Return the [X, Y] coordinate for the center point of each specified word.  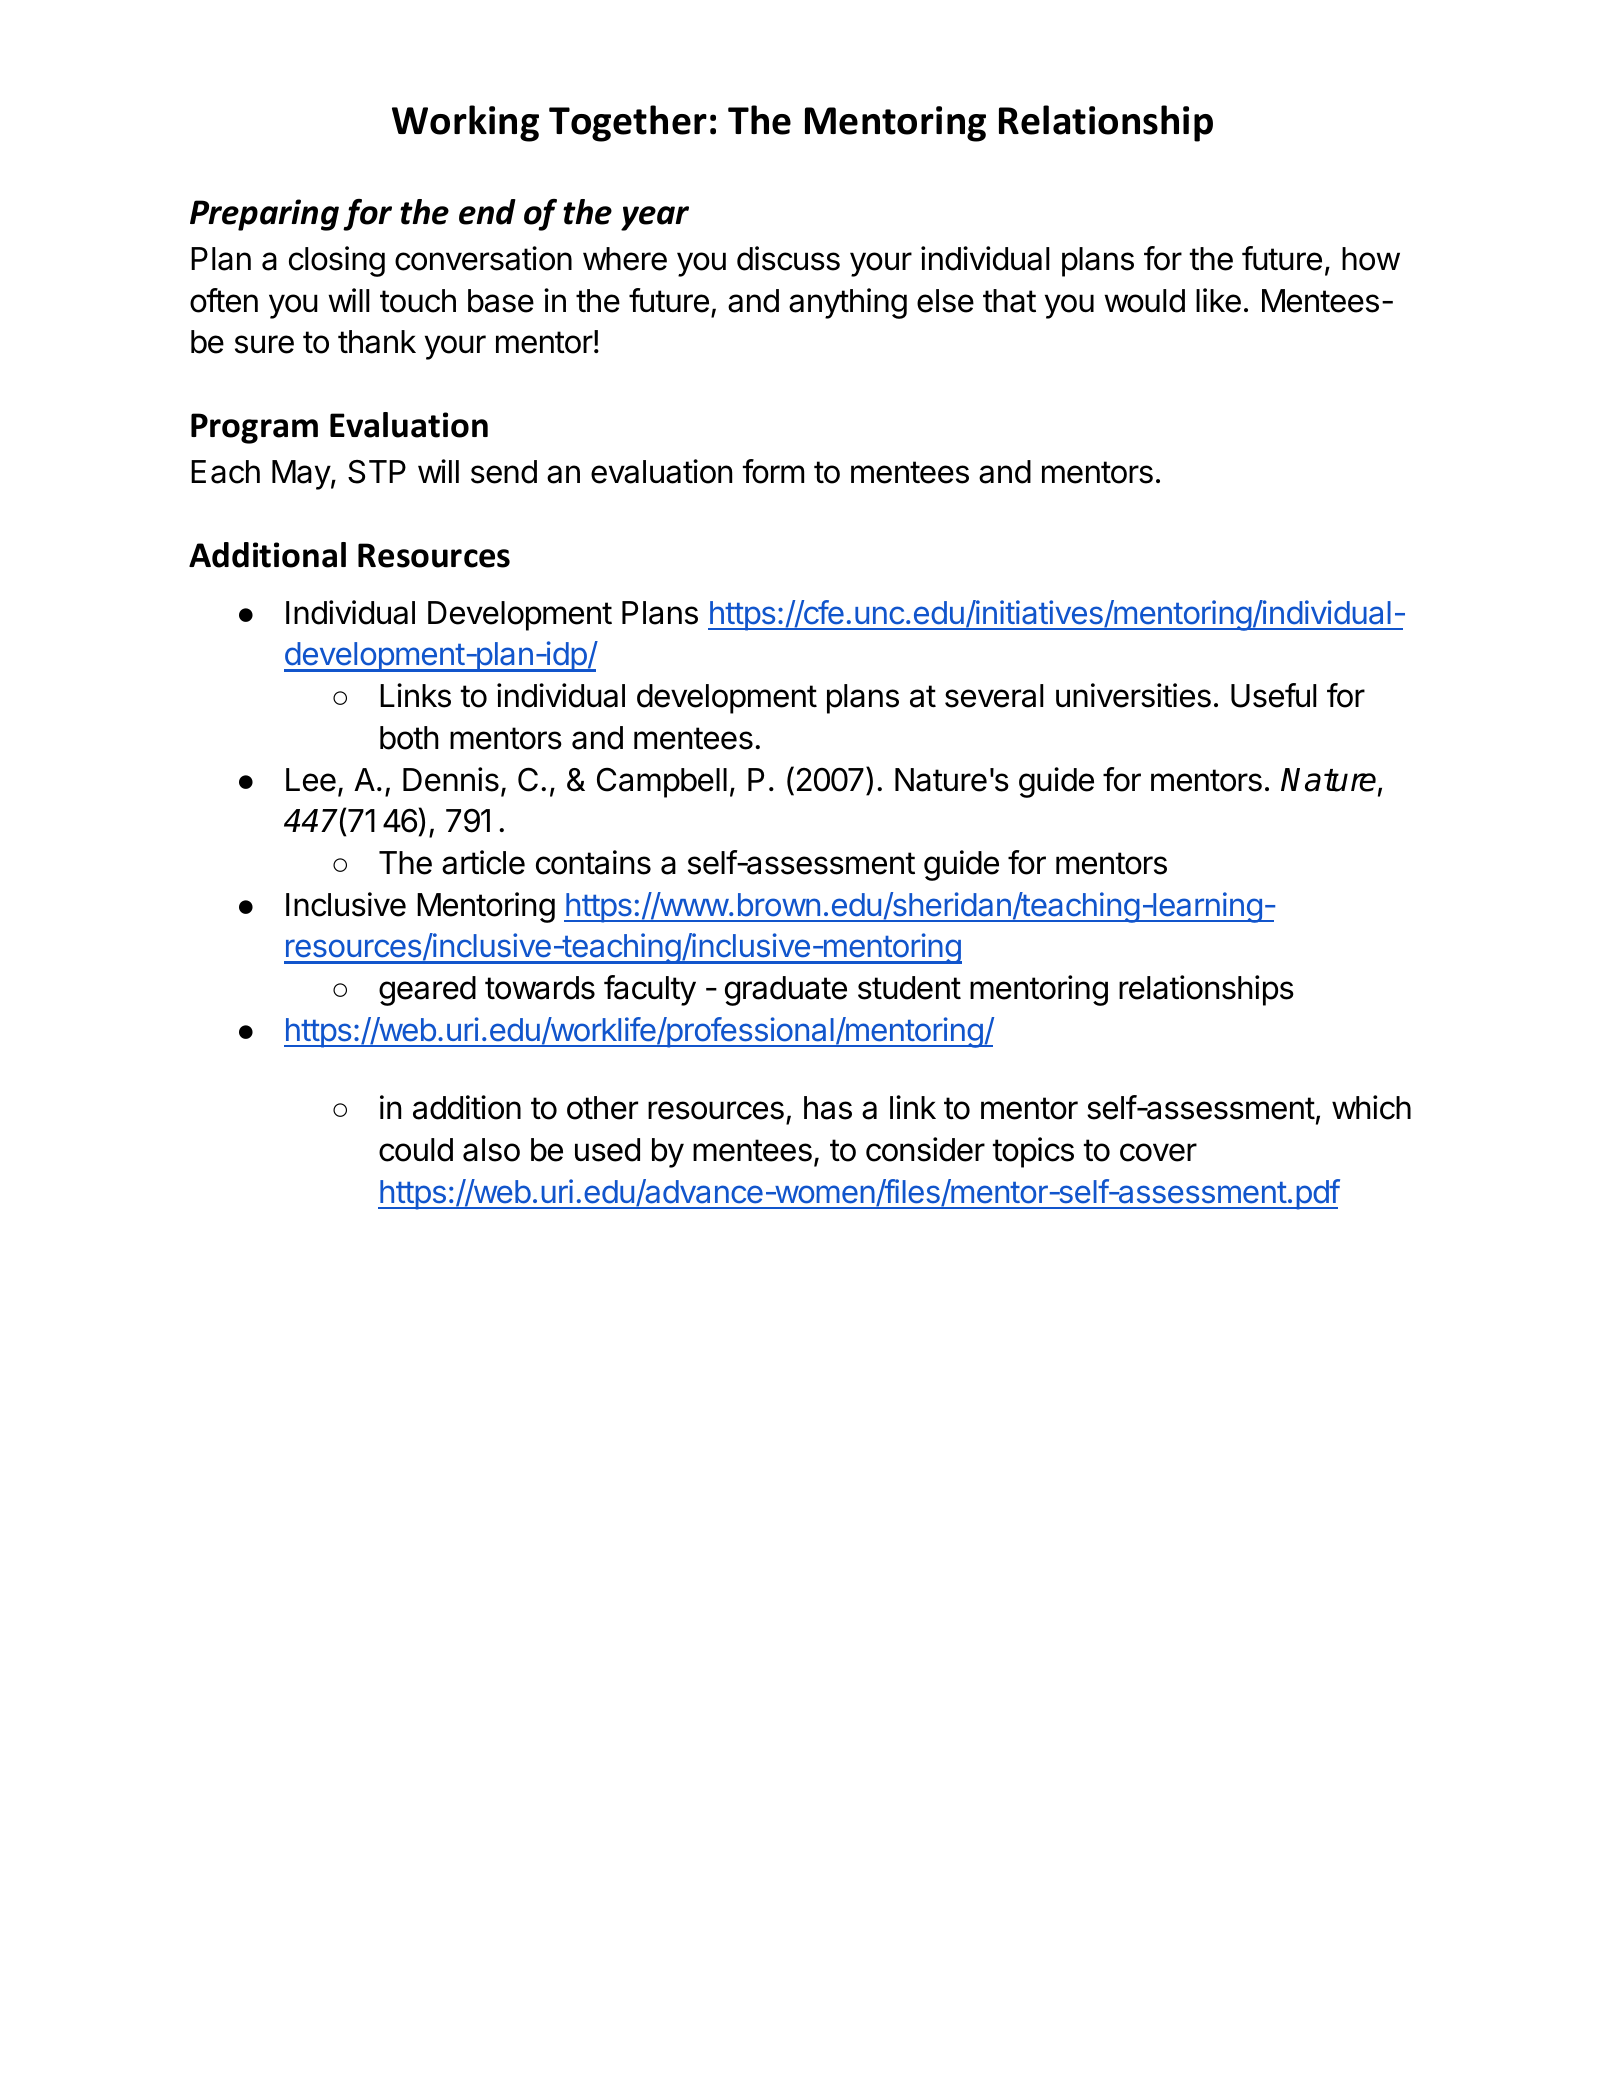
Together [628, 123]
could [416, 1150]
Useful [1274, 695]
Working [465, 123]
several [994, 696]
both [409, 738]
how [1371, 259]
